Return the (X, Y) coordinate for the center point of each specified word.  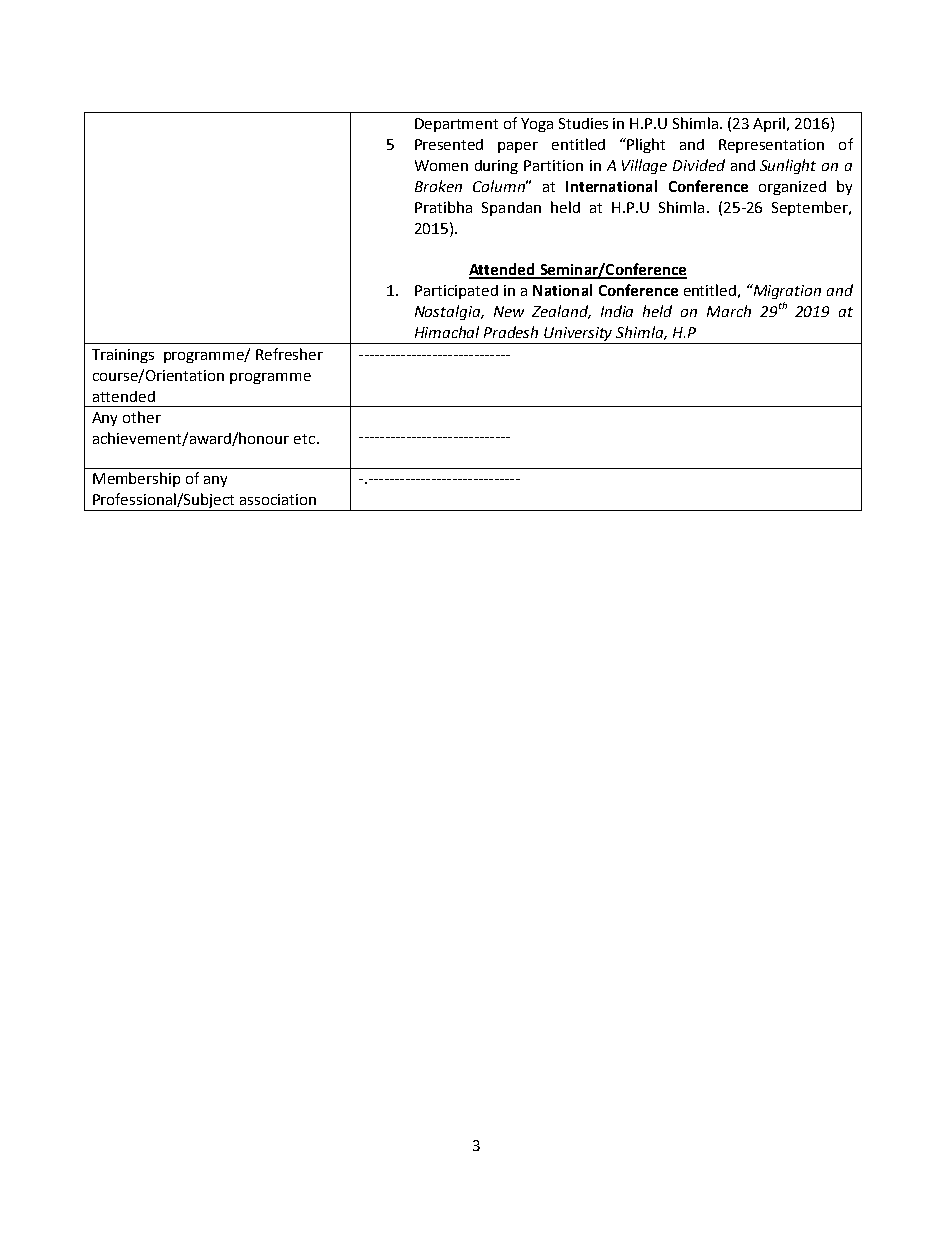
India (617, 311)
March (729, 311)
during (496, 167)
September (811, 208)
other (142, 417)
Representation (771, 146)
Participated (456, 292)
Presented (449, 144)
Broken (438, 186)
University (578, 334)
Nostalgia (449, 312)
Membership (136, 479)
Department (456, 125)
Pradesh (511, 332)
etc (306, 439)
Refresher (289, 354)
